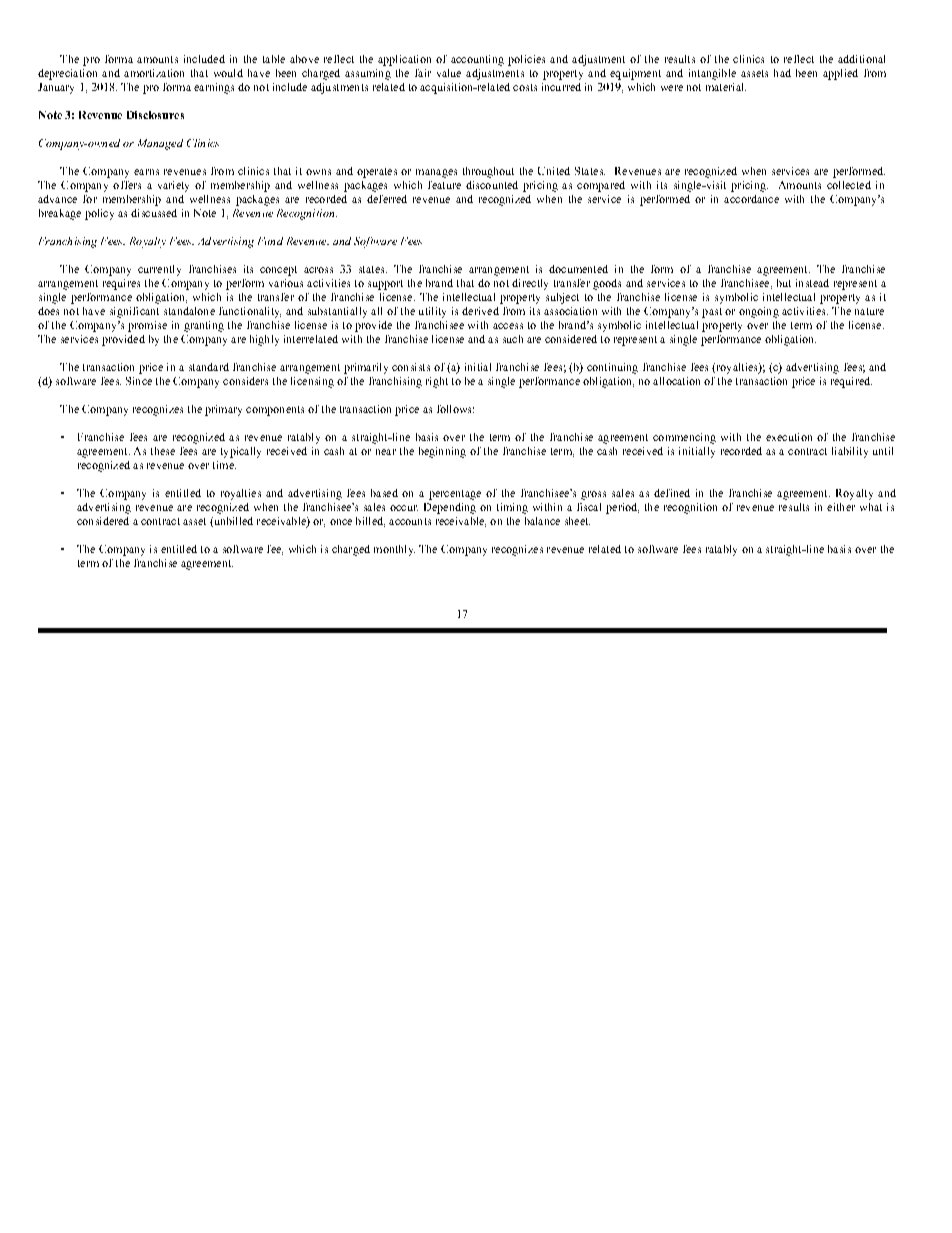 Image resolution: width=952 pixels, height=1233 pixels. Describe the element at coordinates (154, 73) in the screenshot. I see `amortization` at that location.
